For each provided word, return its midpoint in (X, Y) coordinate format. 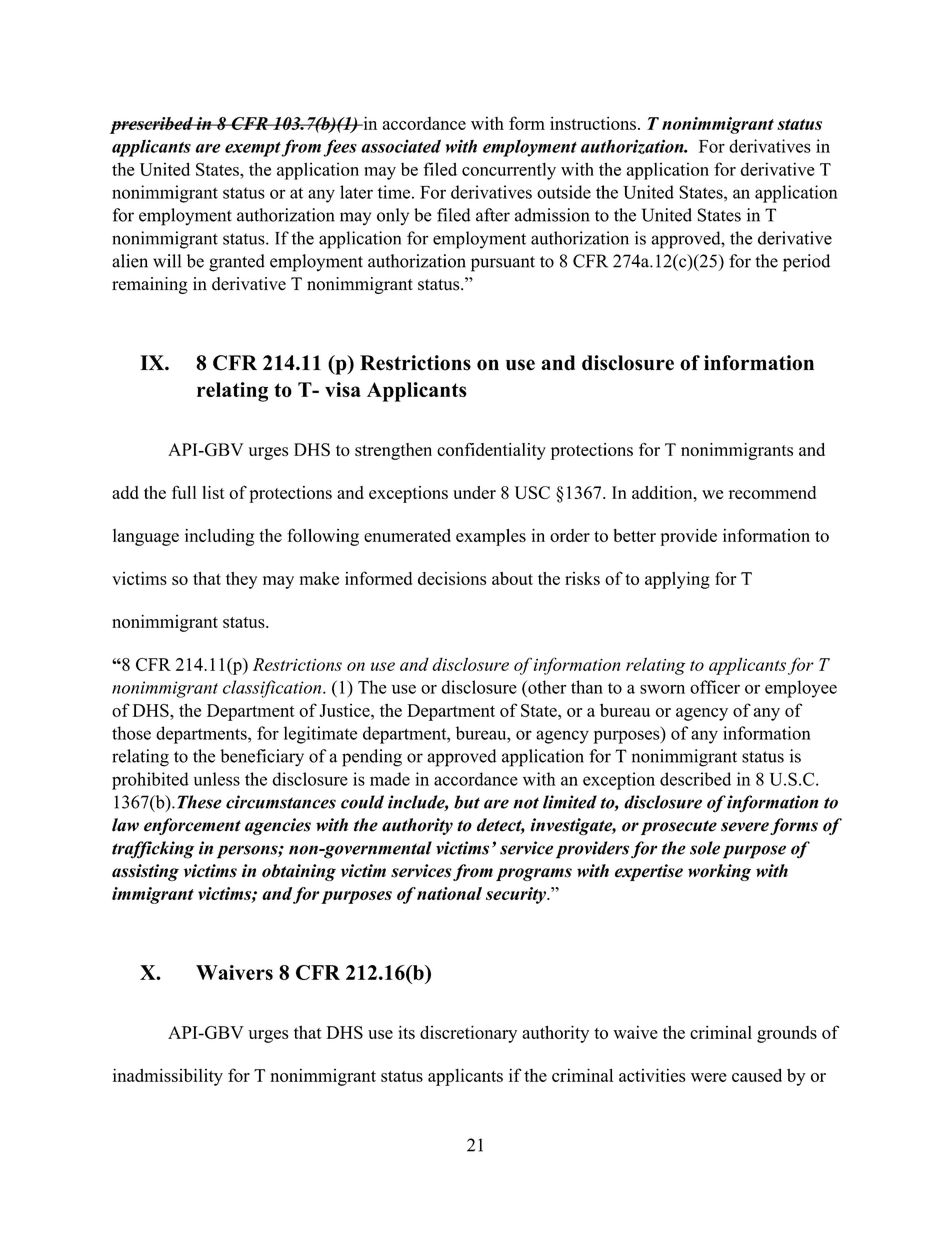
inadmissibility (168, 1077)
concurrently (509, 171)
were (709, 1077)
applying (677, 580)
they (241, 580)
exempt (253, 149)
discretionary (468, 1034)
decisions (452, 578)
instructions (593, 123)
